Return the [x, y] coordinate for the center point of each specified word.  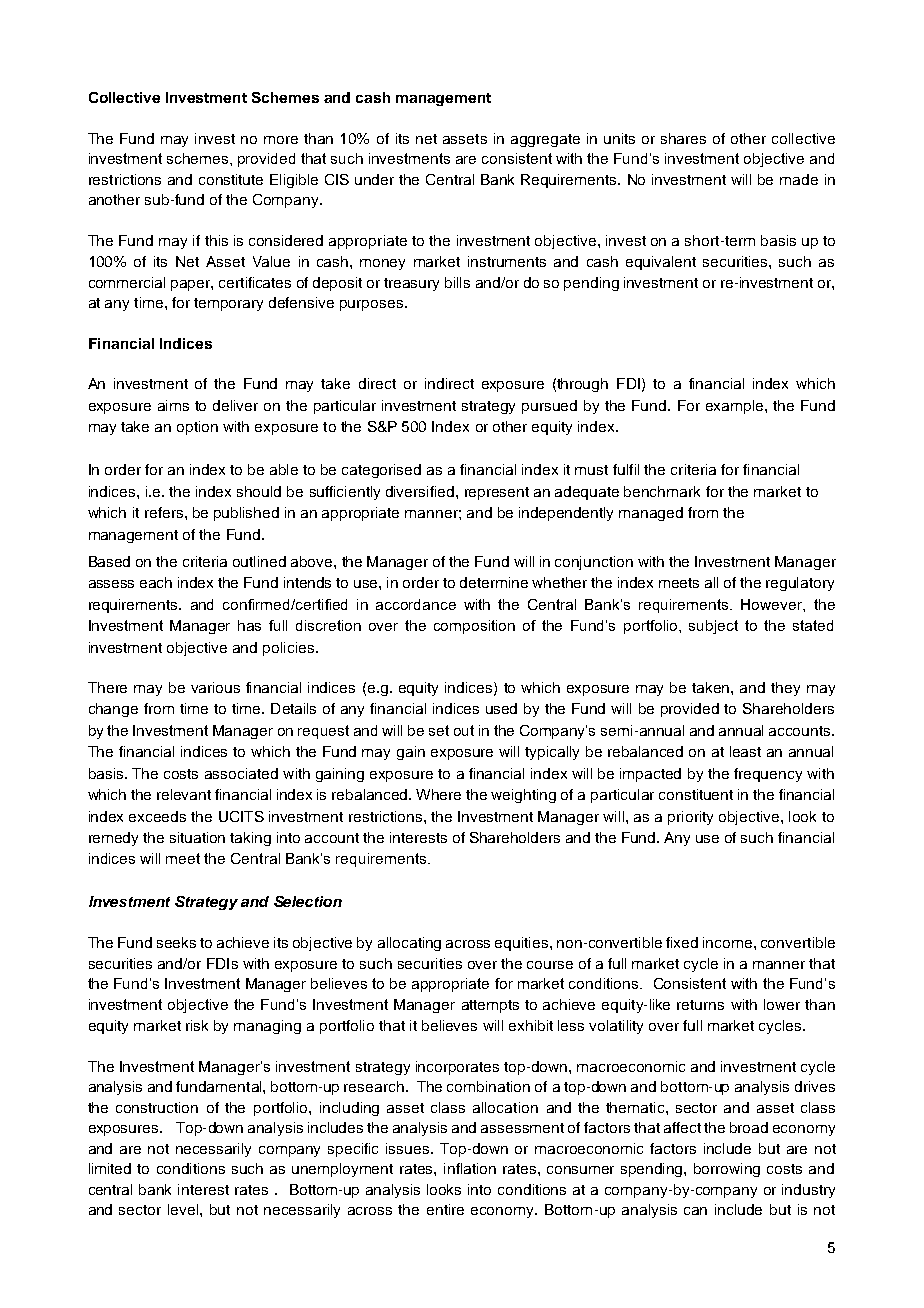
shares [683, 138]
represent [497, 493]
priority [690, 818]
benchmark [662, 491]
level [184, 1209]
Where [438, 794]
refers [164, 512]
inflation [470, 1168]
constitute [231, 179]
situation [197, 837]
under [374, 179]
